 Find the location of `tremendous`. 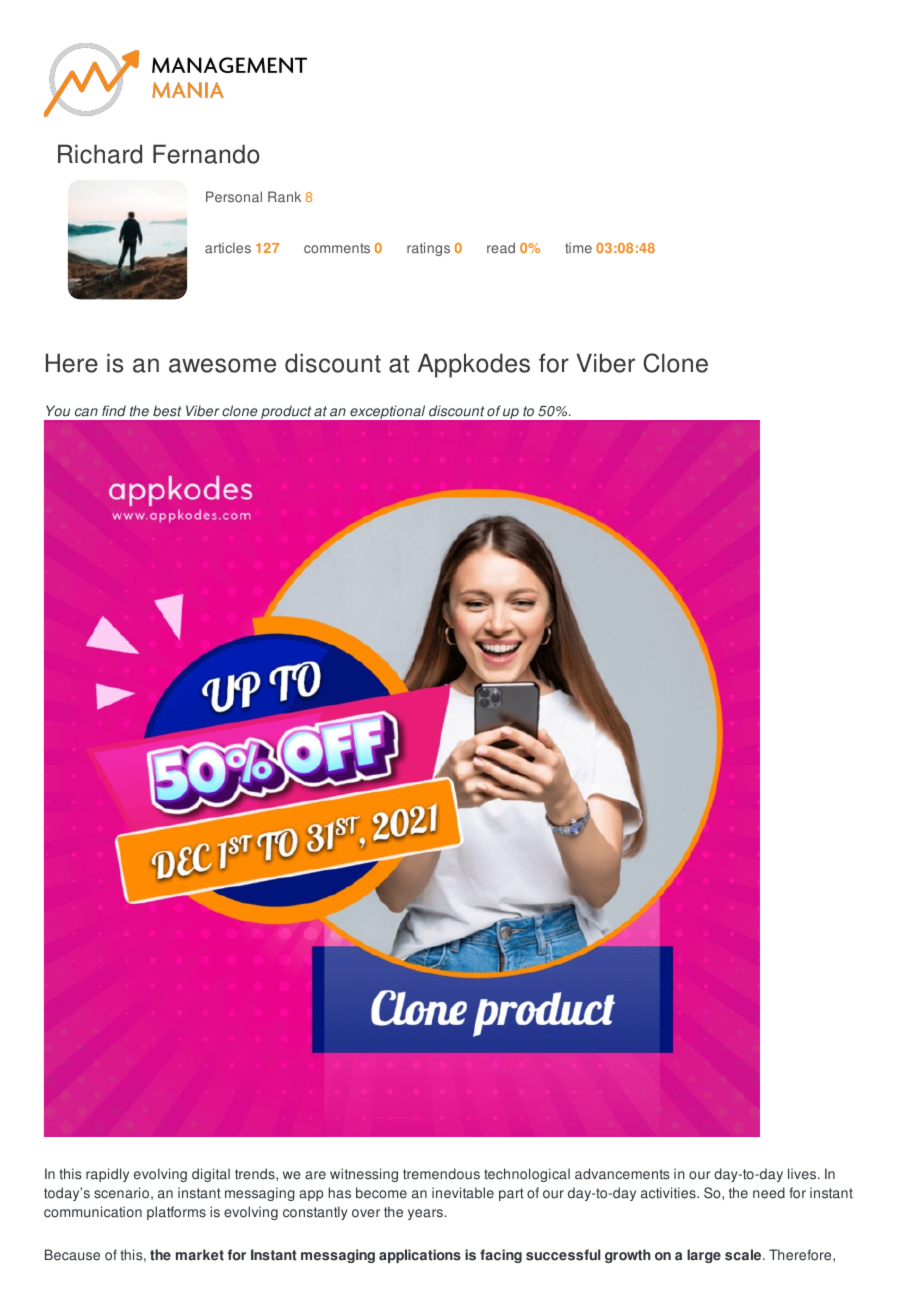

tremendous is located at coordinates (441, 1174).
